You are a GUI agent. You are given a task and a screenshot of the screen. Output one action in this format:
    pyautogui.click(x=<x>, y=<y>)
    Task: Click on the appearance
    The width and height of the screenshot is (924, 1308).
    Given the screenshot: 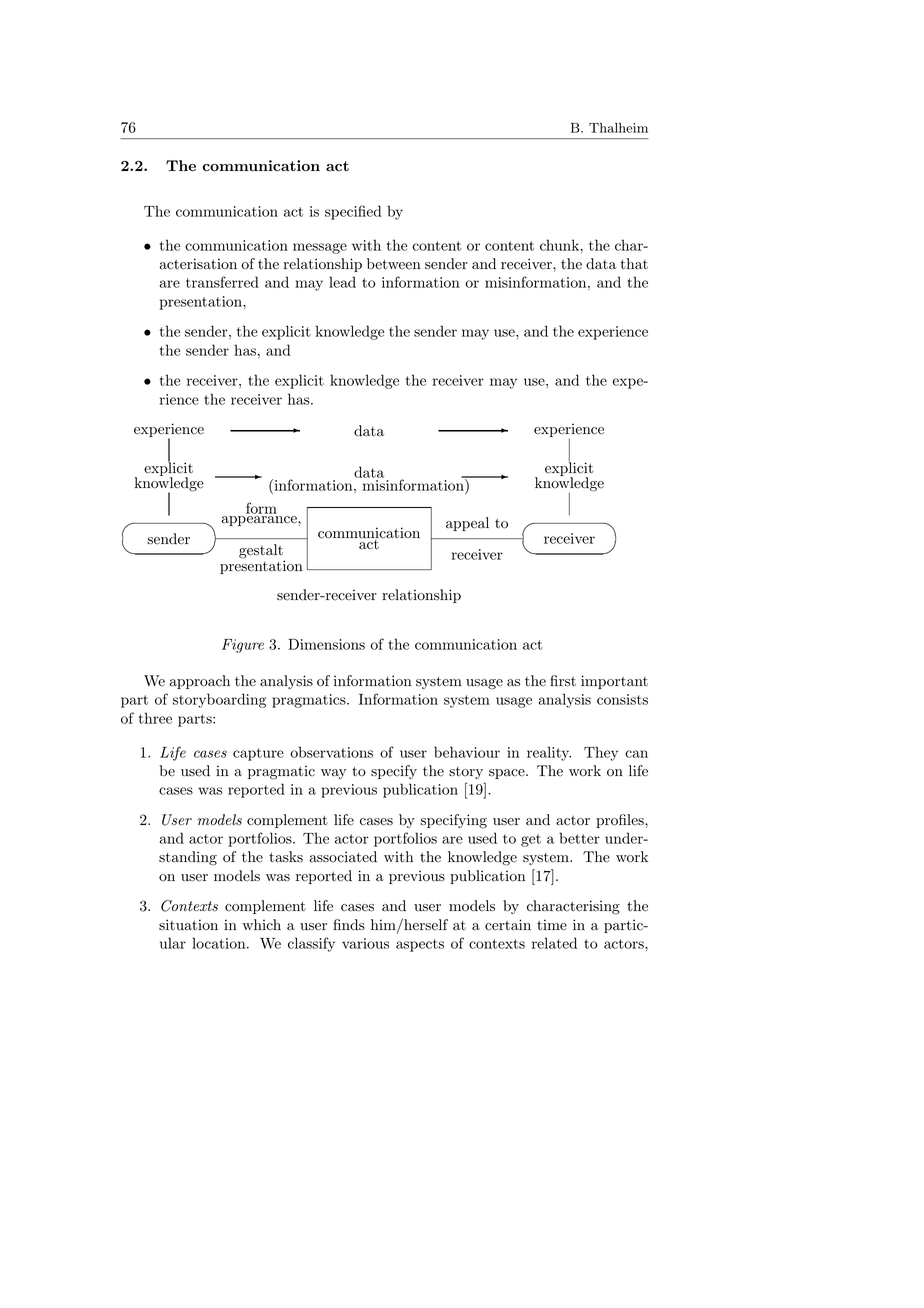 What is the action you would take?
    pyautogui.click(x=260, y=521)
